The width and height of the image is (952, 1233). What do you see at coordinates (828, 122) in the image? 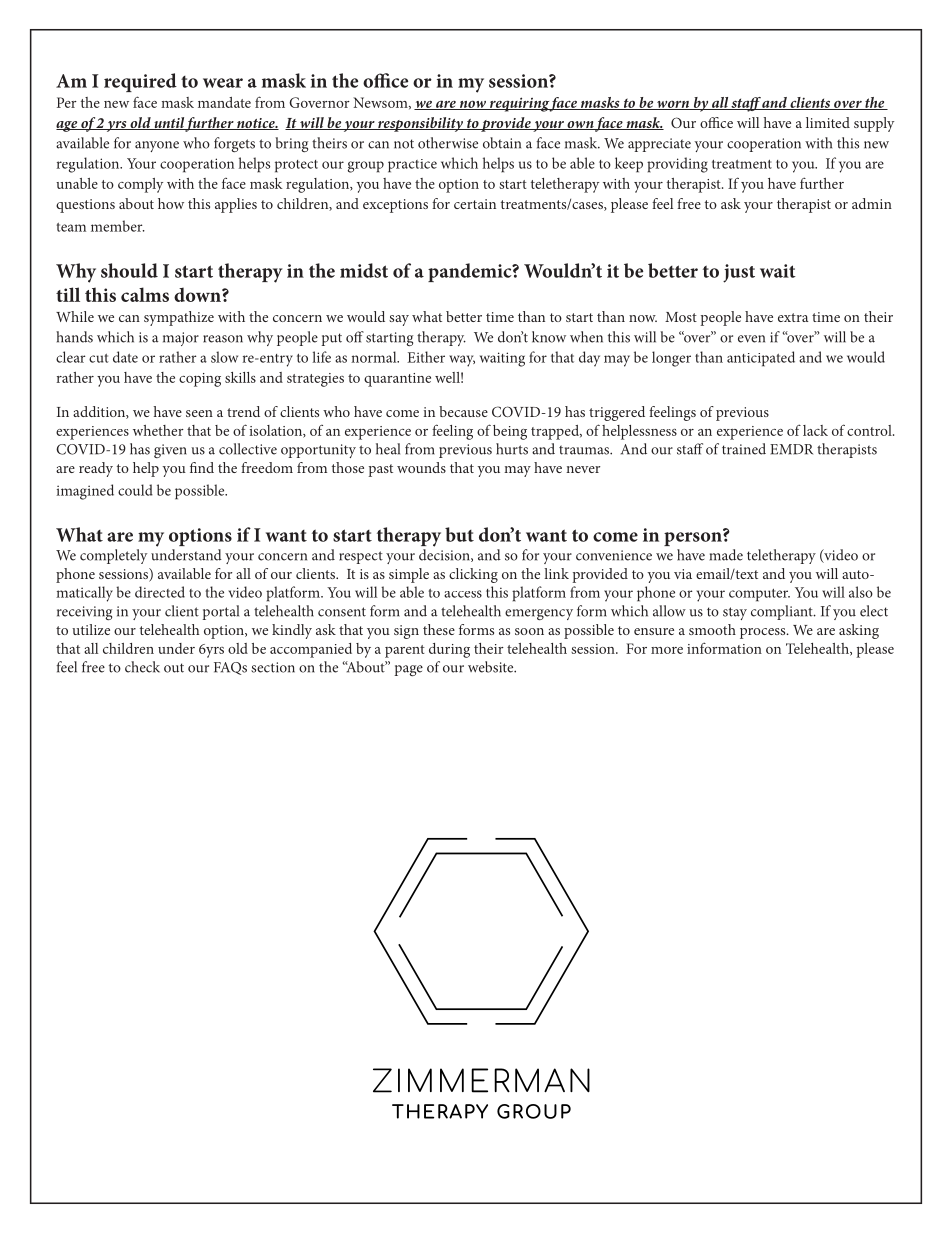
I see `limited` at bounding box center [828, 122].
